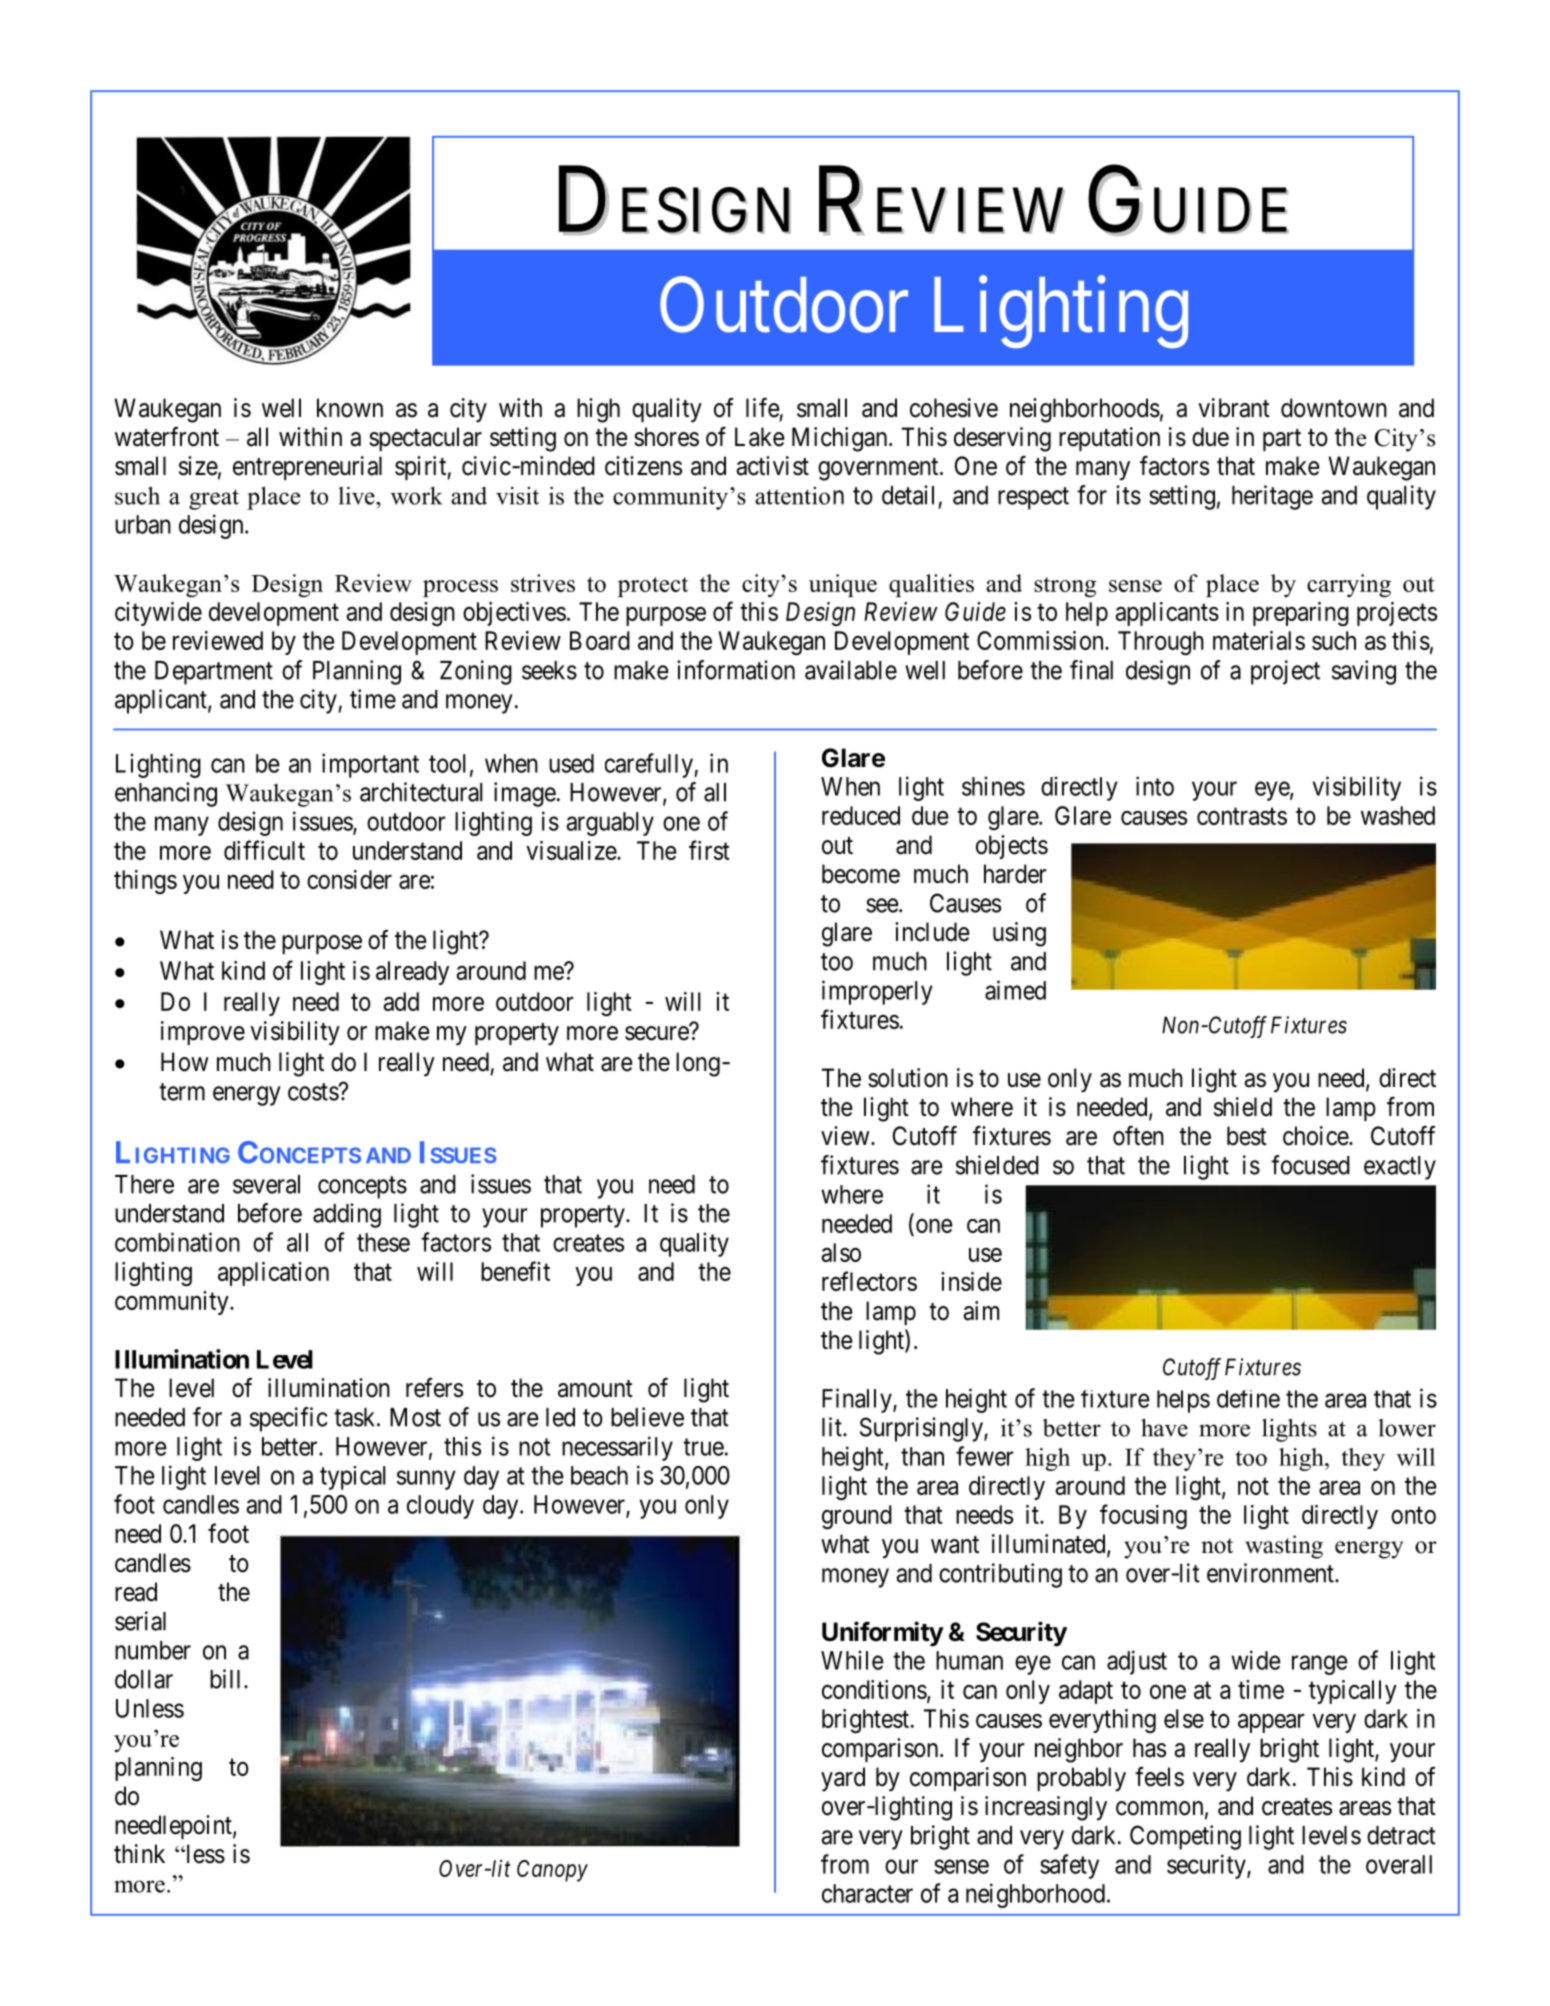 This screenshot has height=2006, width=1550. I want to click on best, so click(1247, 1136).
